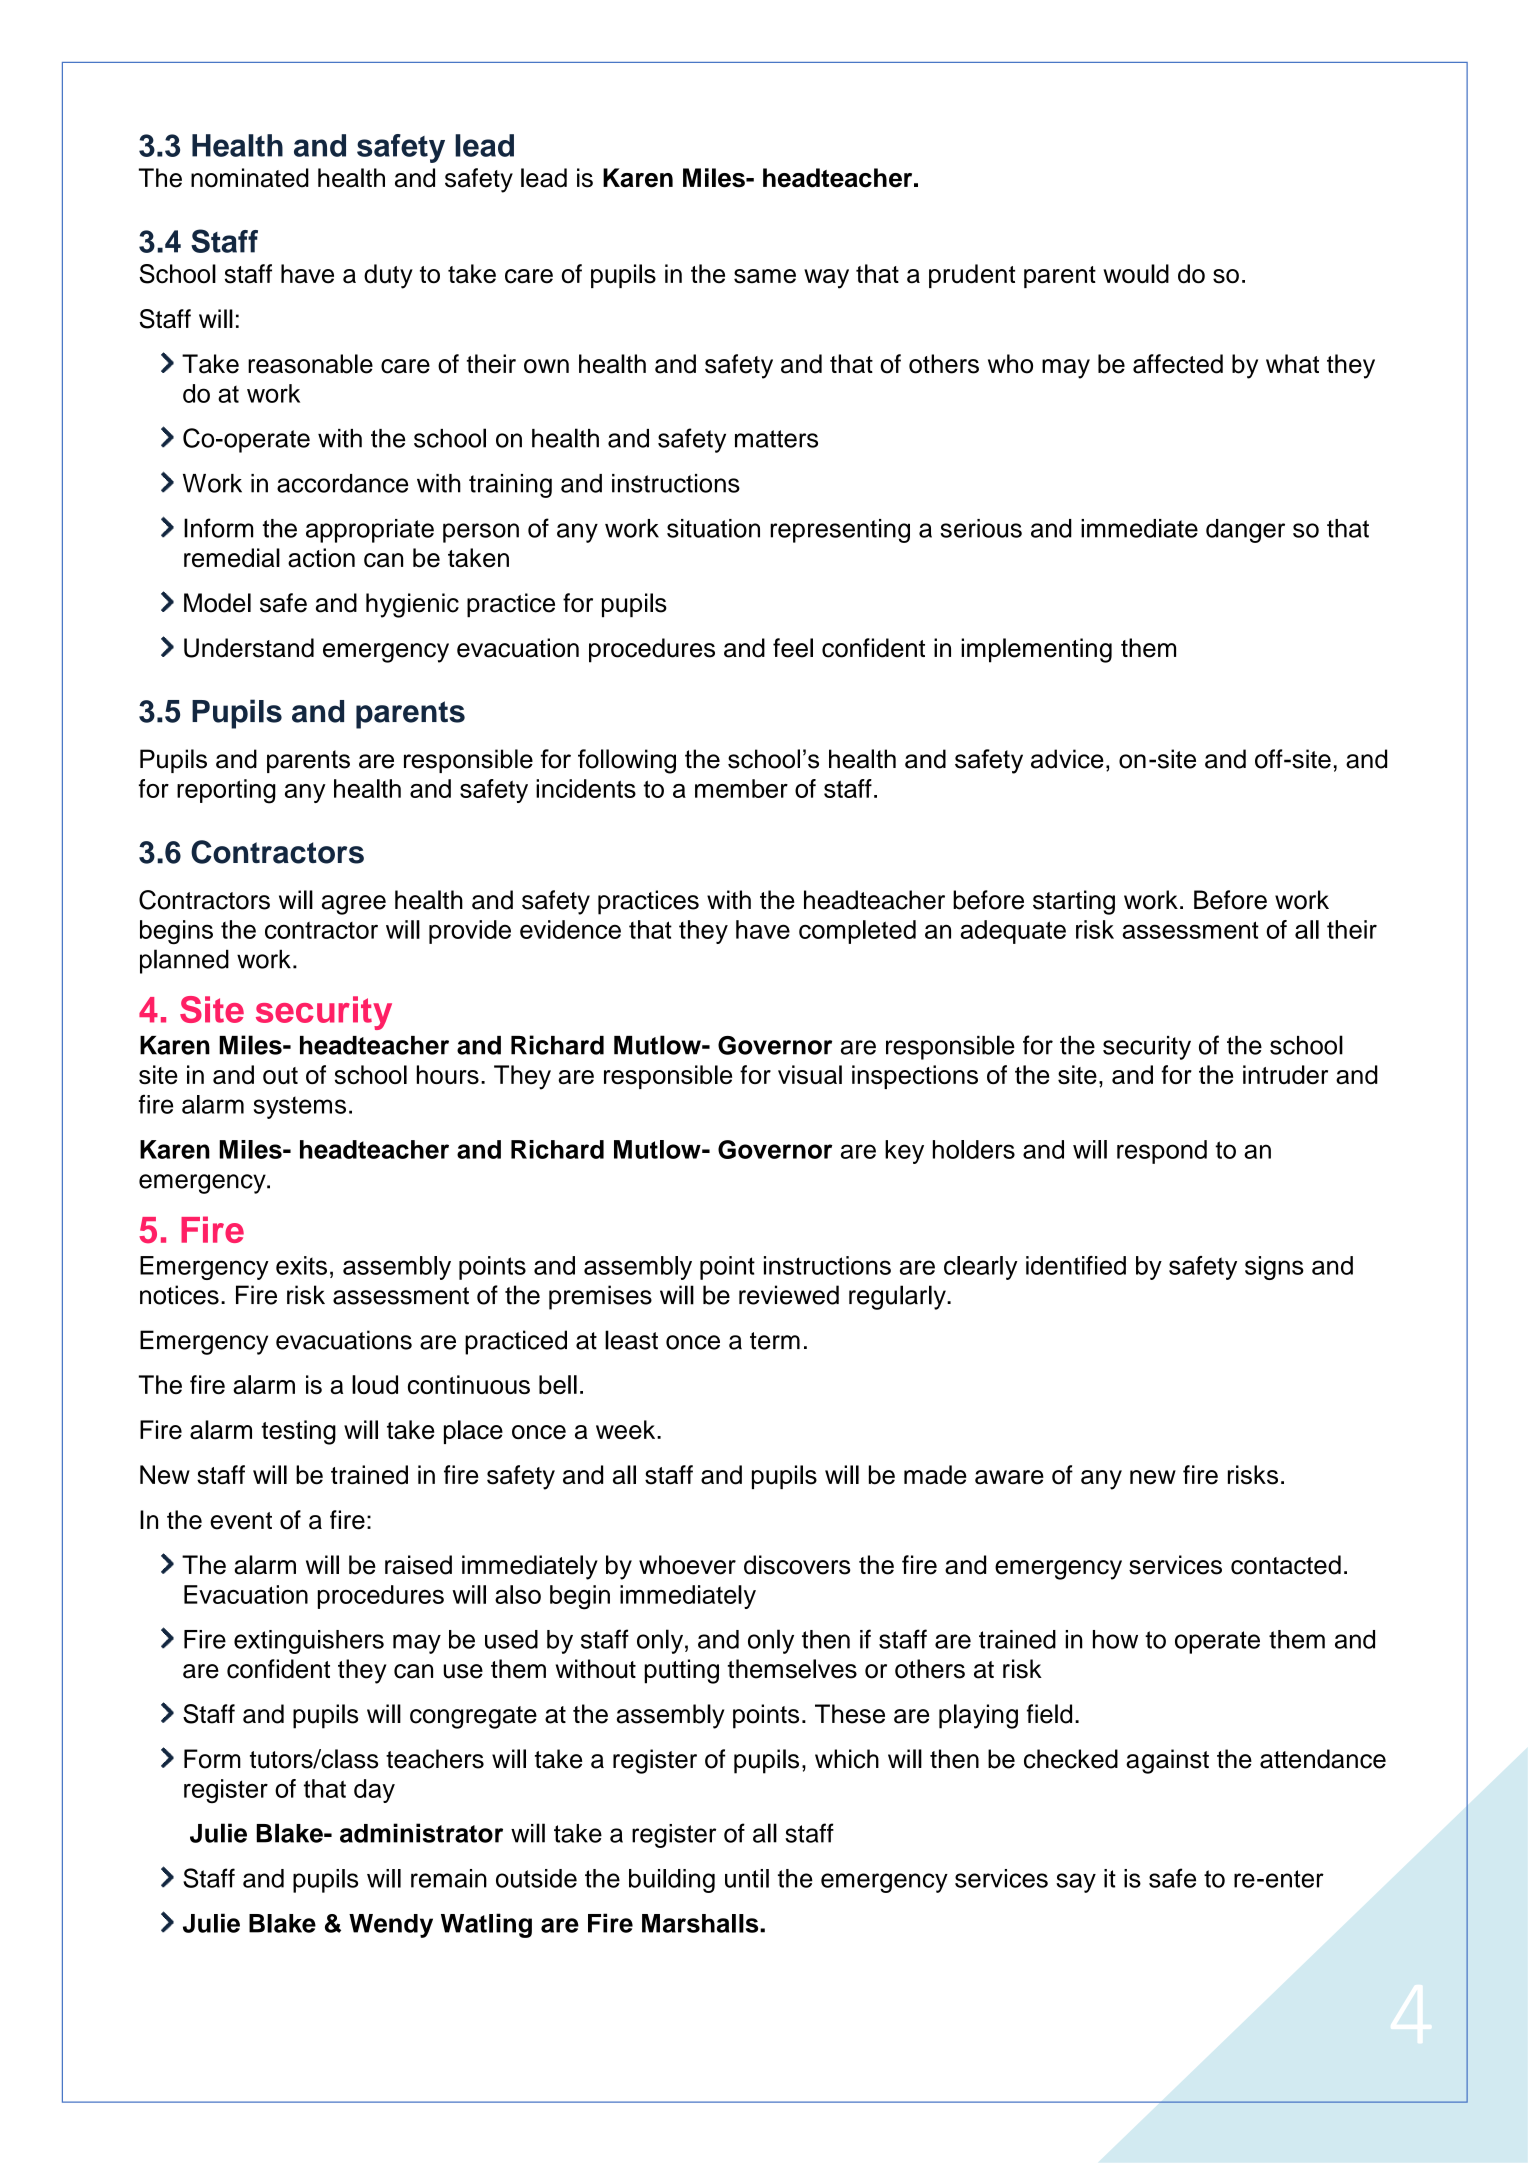  What do you see at coordinates (298, 1432) in the document?
I see `testing` at bounding box center [298, 1432].
